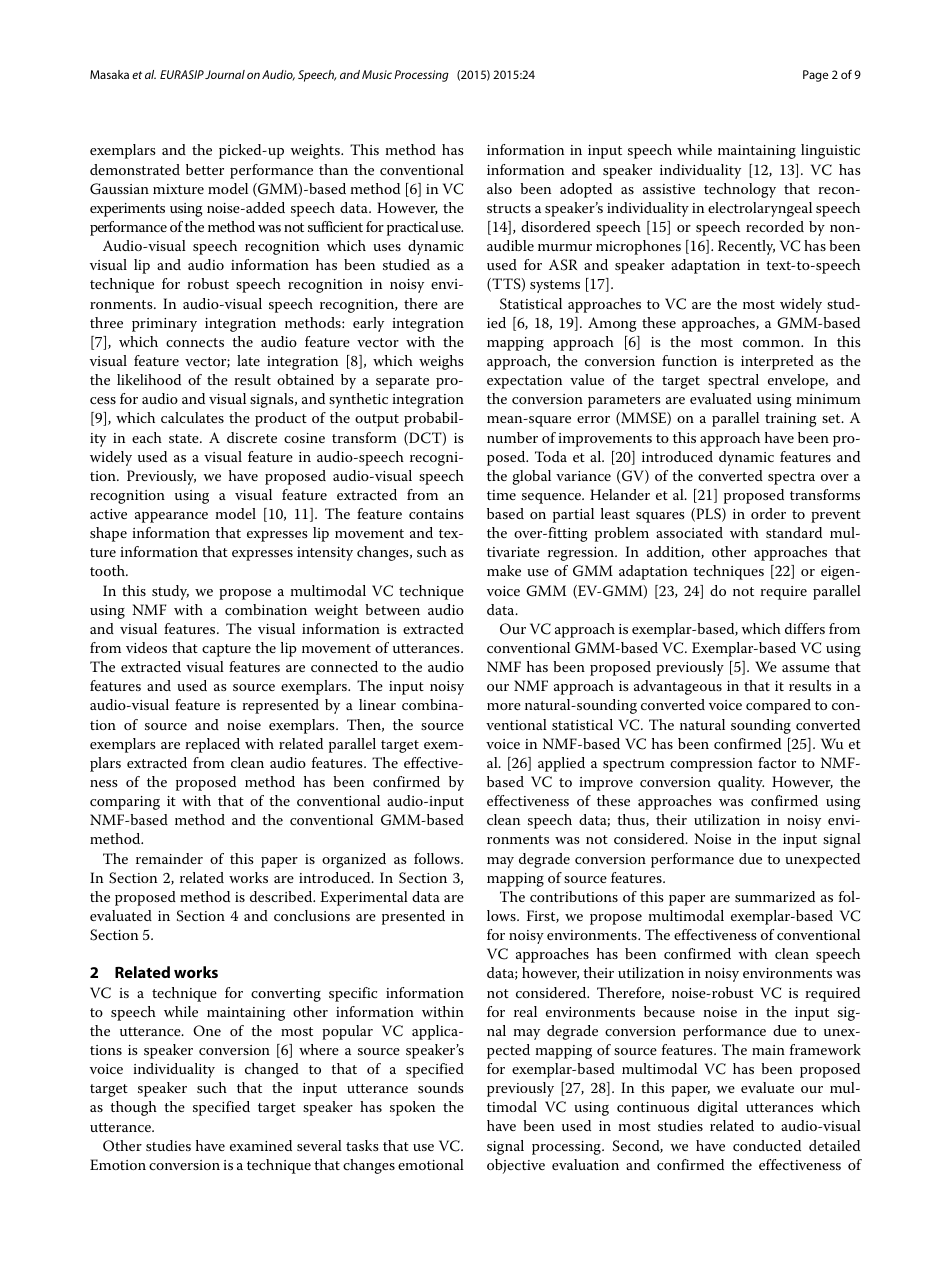 This document has width=952, height=1271. Describe the element at coordinates (815, 76) in the document. I see `Page` at that location.
